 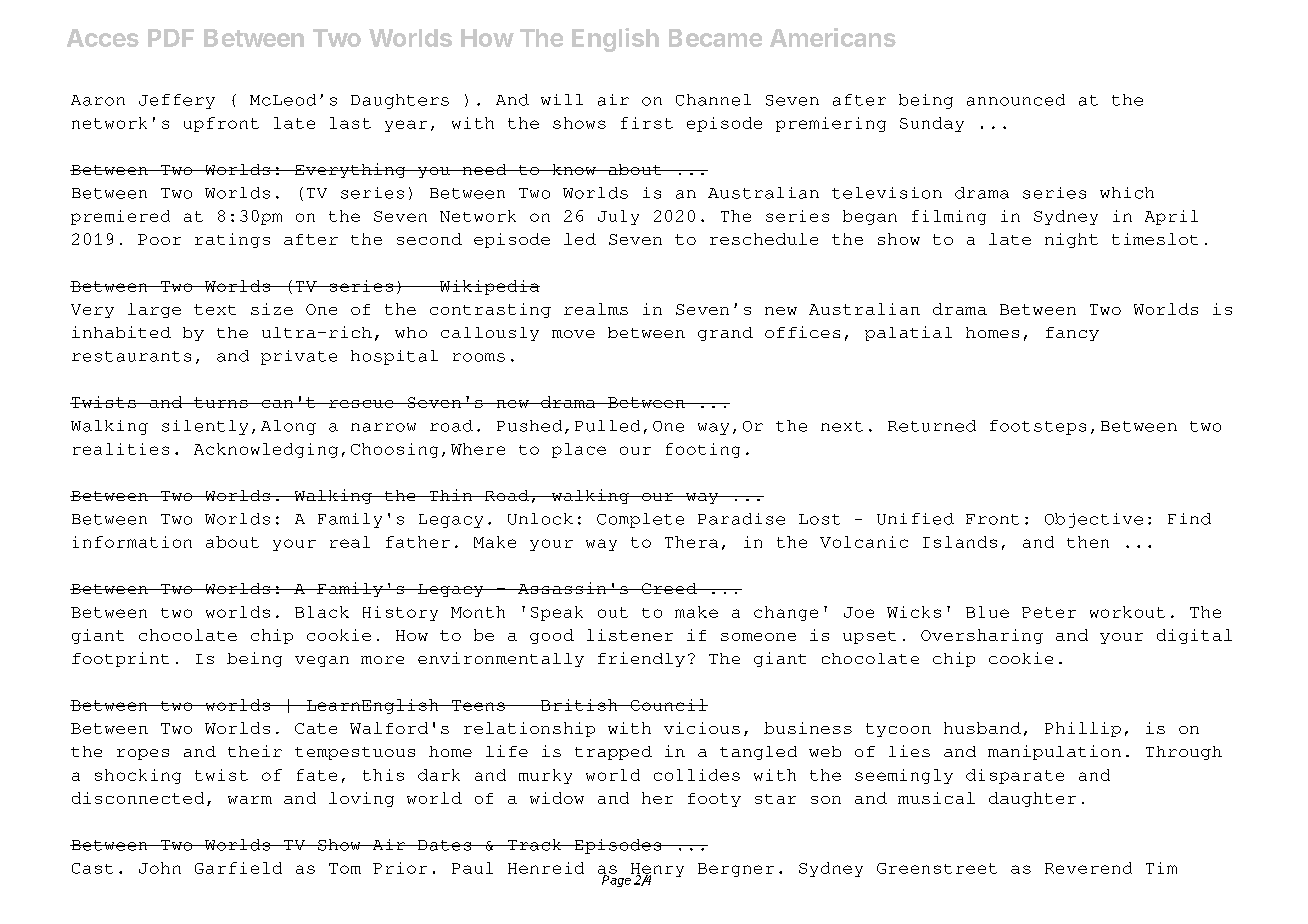 What do you see at coordinates (238, 868) in the screenshot?
I see `Garfield` at bounding box center [238, 868].
